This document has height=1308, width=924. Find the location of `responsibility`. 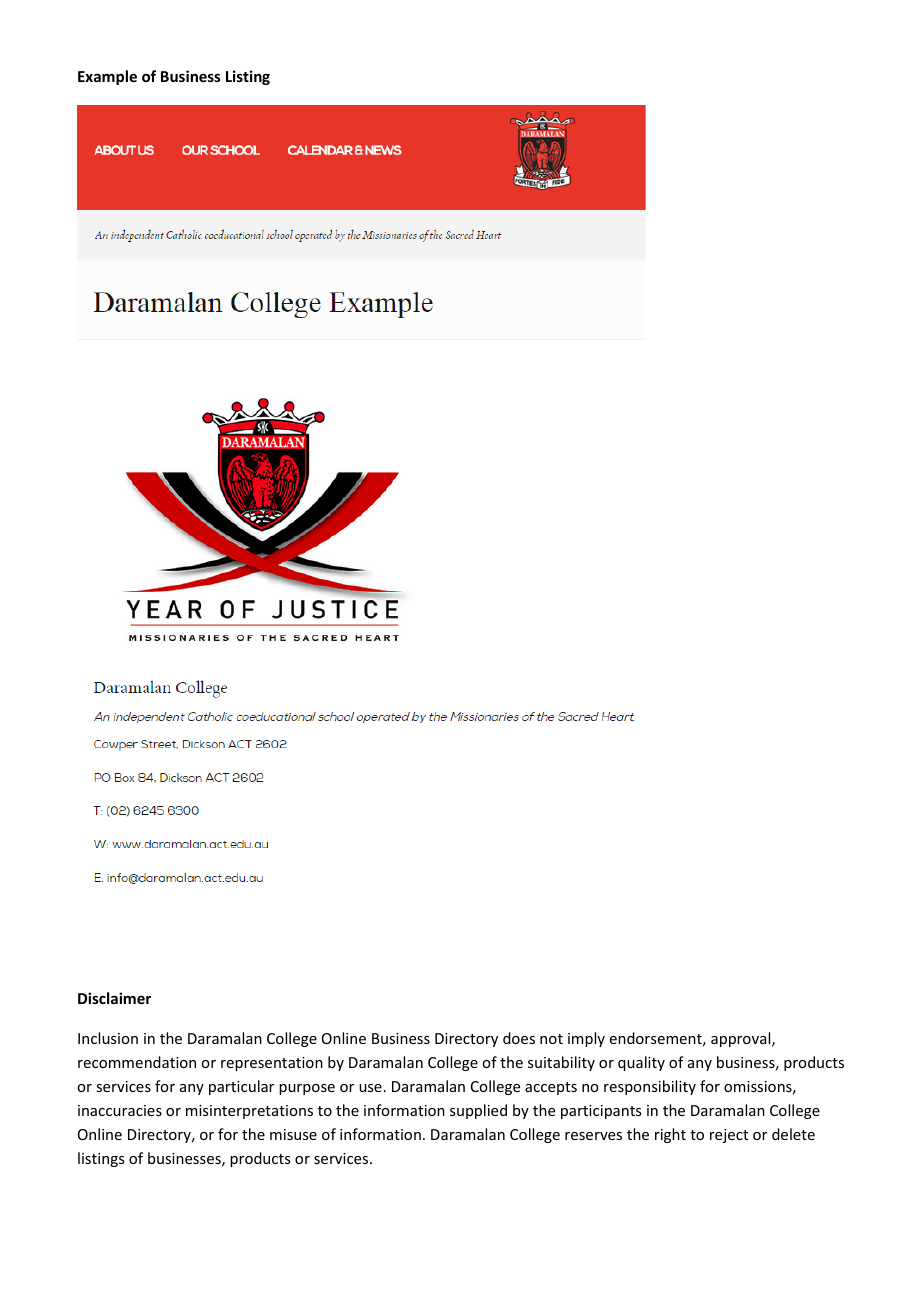

responsibility is located at coordinates (650, 1087).
